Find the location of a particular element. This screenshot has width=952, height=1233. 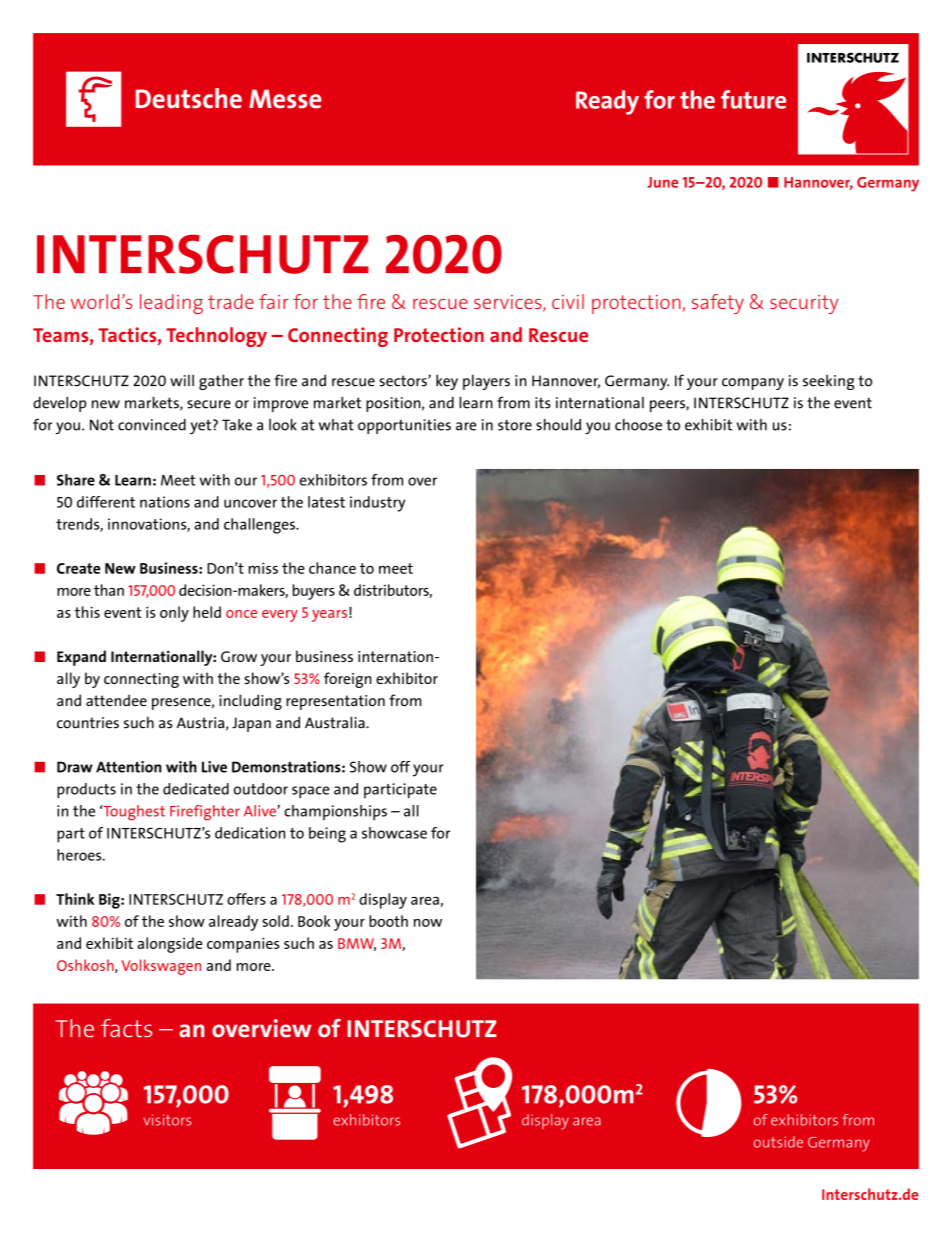

booth is located at coordinates (388, 921).
